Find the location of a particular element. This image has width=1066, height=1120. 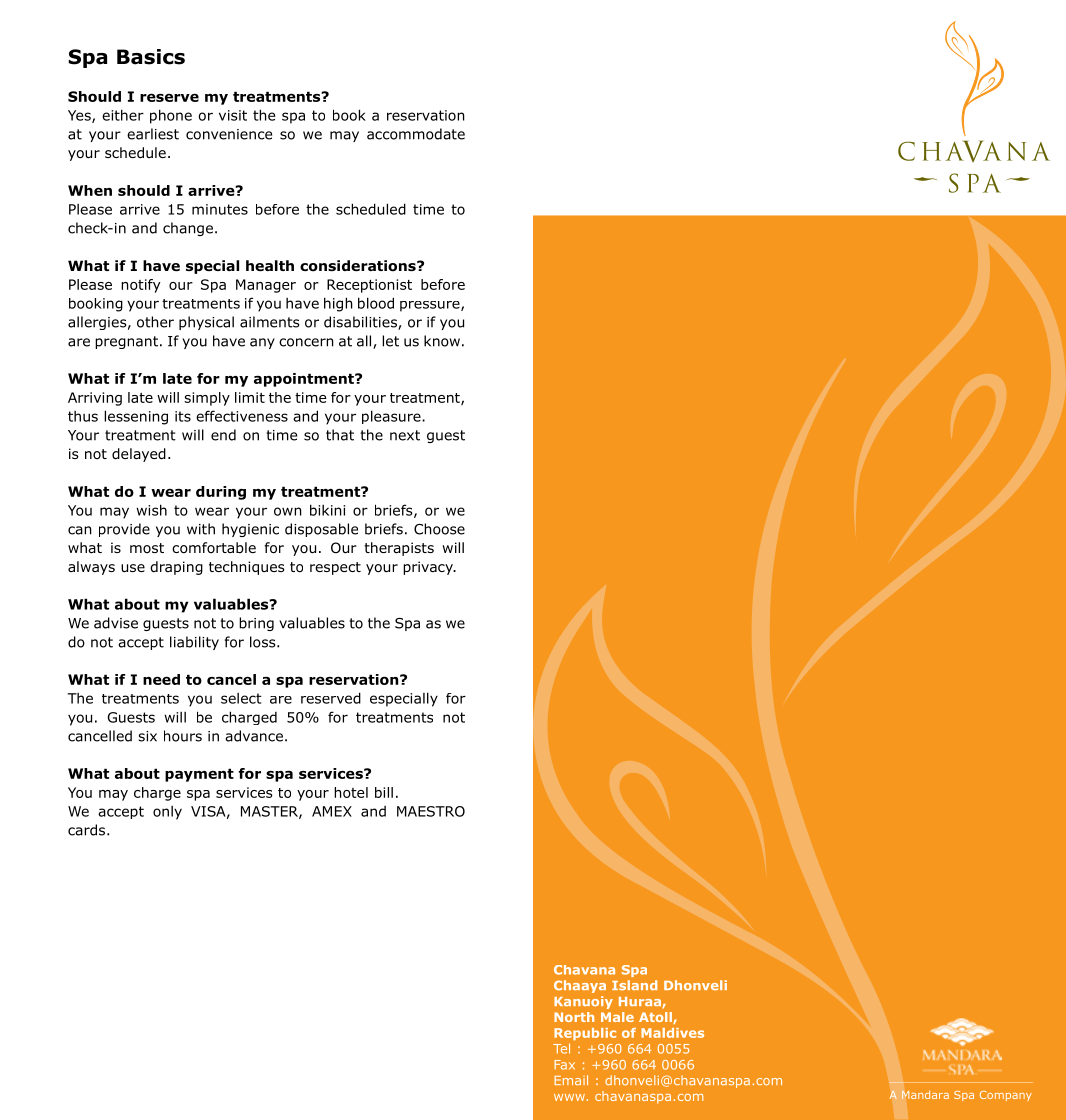

accommodate is located at coordinates (416, 134).
